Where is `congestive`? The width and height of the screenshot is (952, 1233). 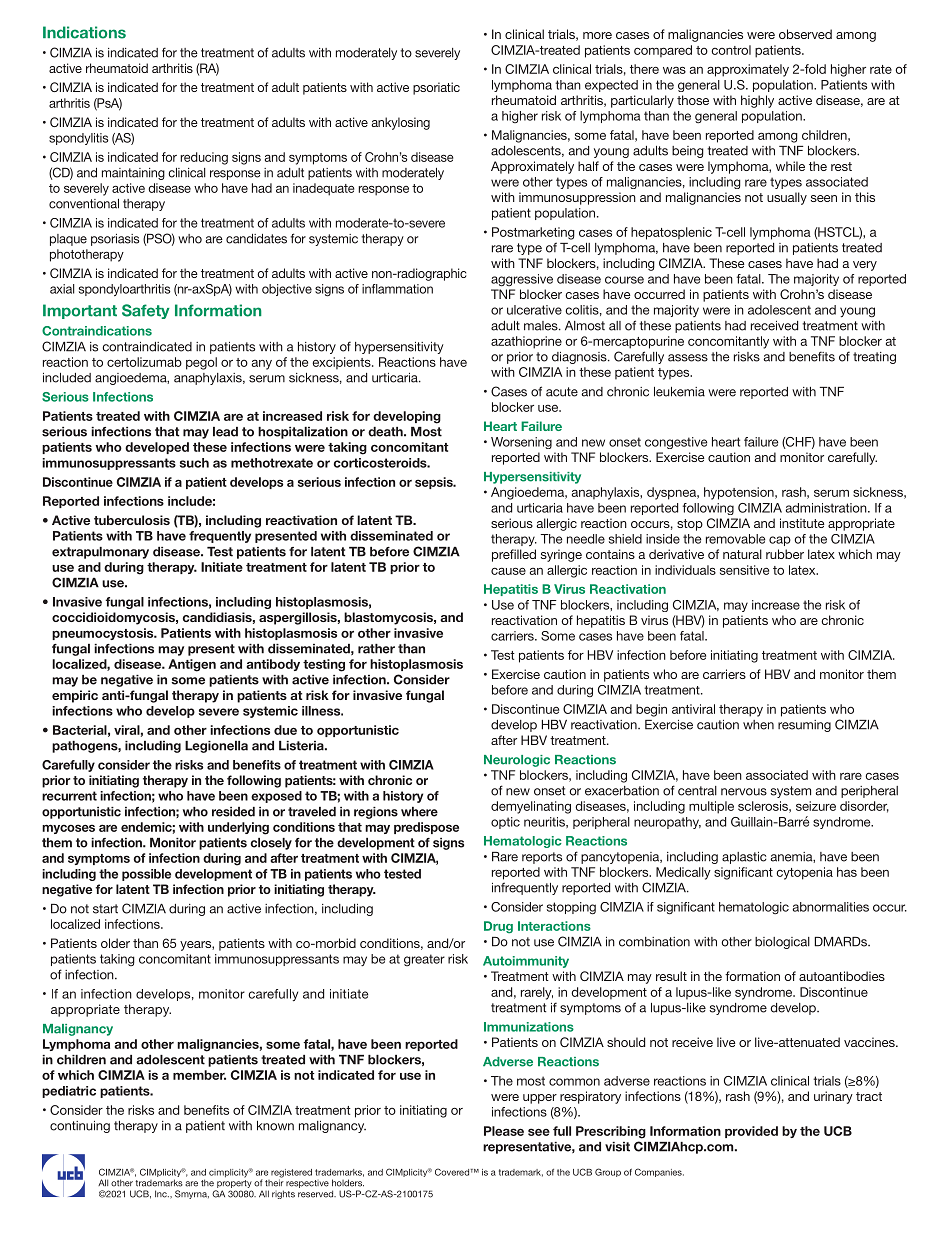
congestive is located at coordinates (676, 443).
